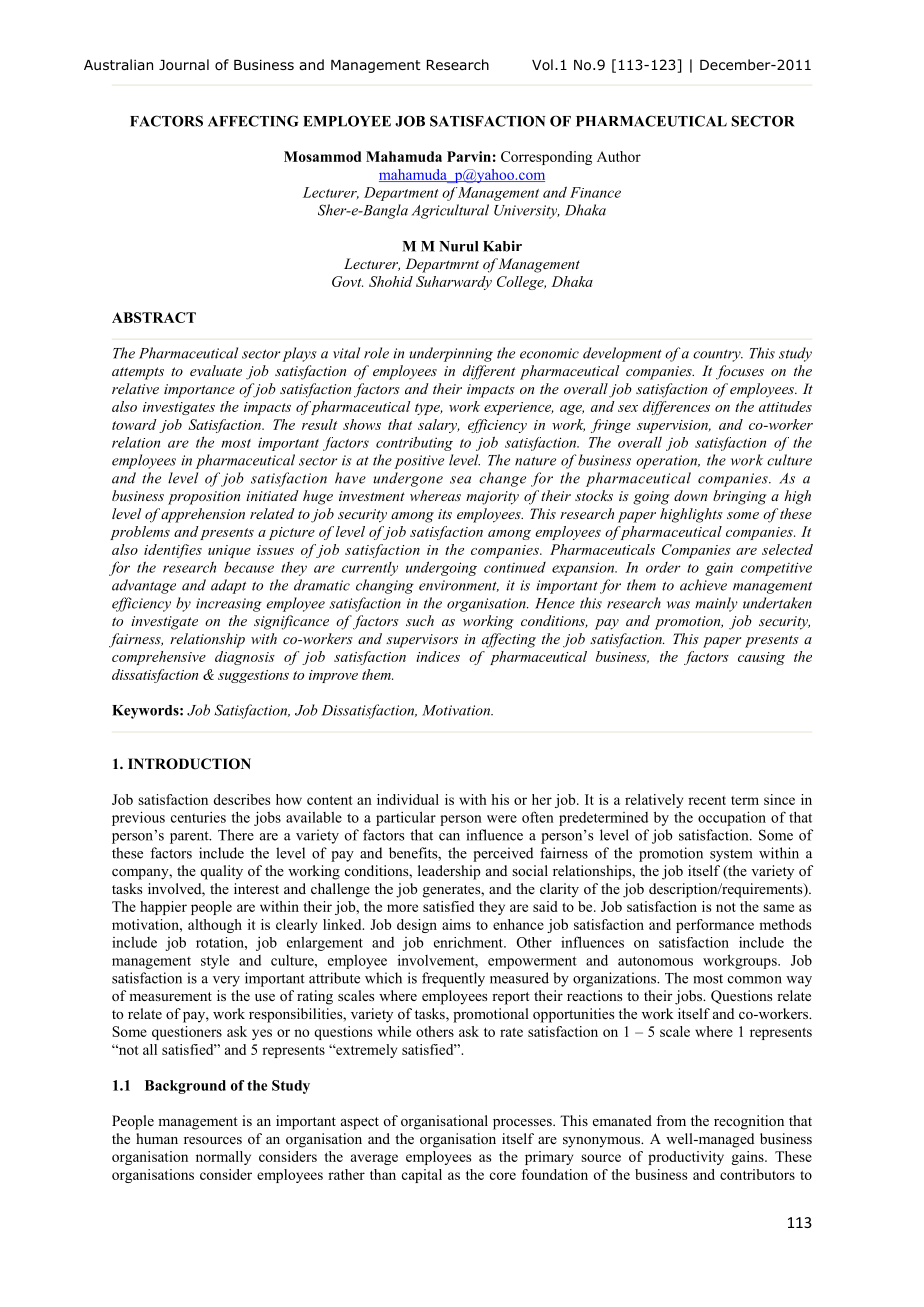  Describe the element at coordinates (221, 872) in the image. I see `quality` at that location.
